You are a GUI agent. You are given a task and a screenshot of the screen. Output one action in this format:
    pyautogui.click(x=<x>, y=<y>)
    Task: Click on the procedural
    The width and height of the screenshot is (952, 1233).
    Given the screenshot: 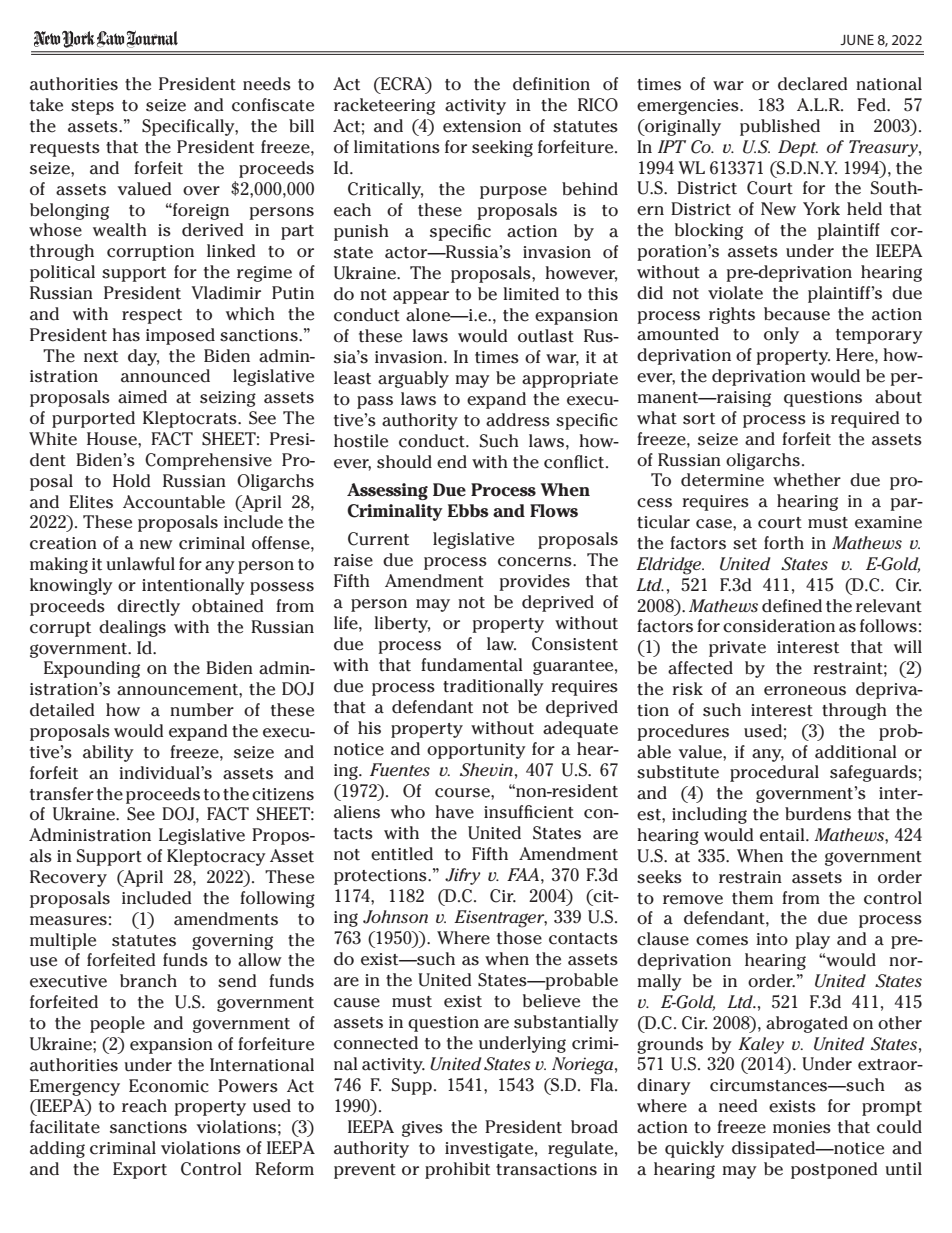 What is the action you would take?
    pyautogui.click(x=774, y=773)
